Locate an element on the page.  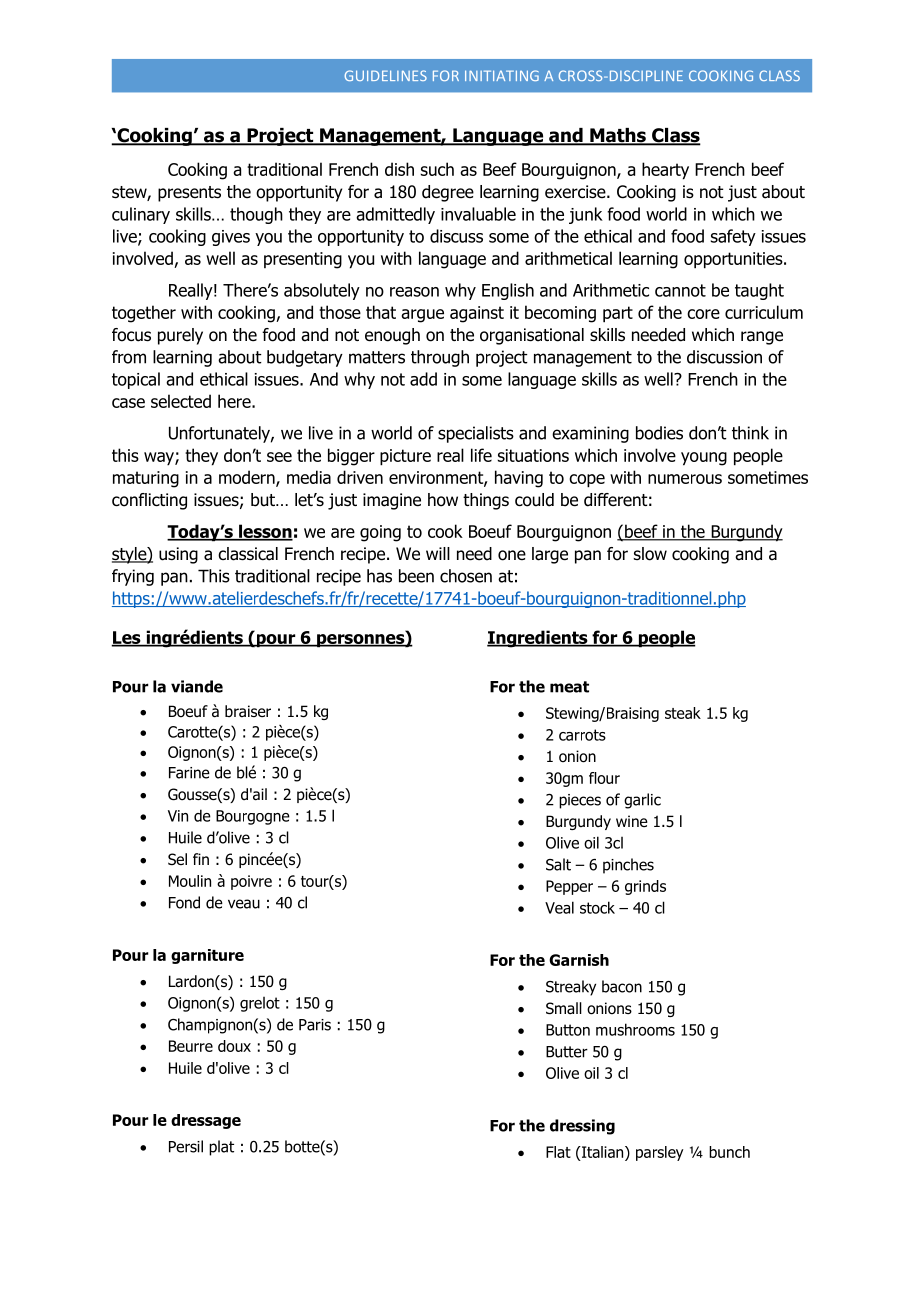
argue is located at coordinates (422, 316).
